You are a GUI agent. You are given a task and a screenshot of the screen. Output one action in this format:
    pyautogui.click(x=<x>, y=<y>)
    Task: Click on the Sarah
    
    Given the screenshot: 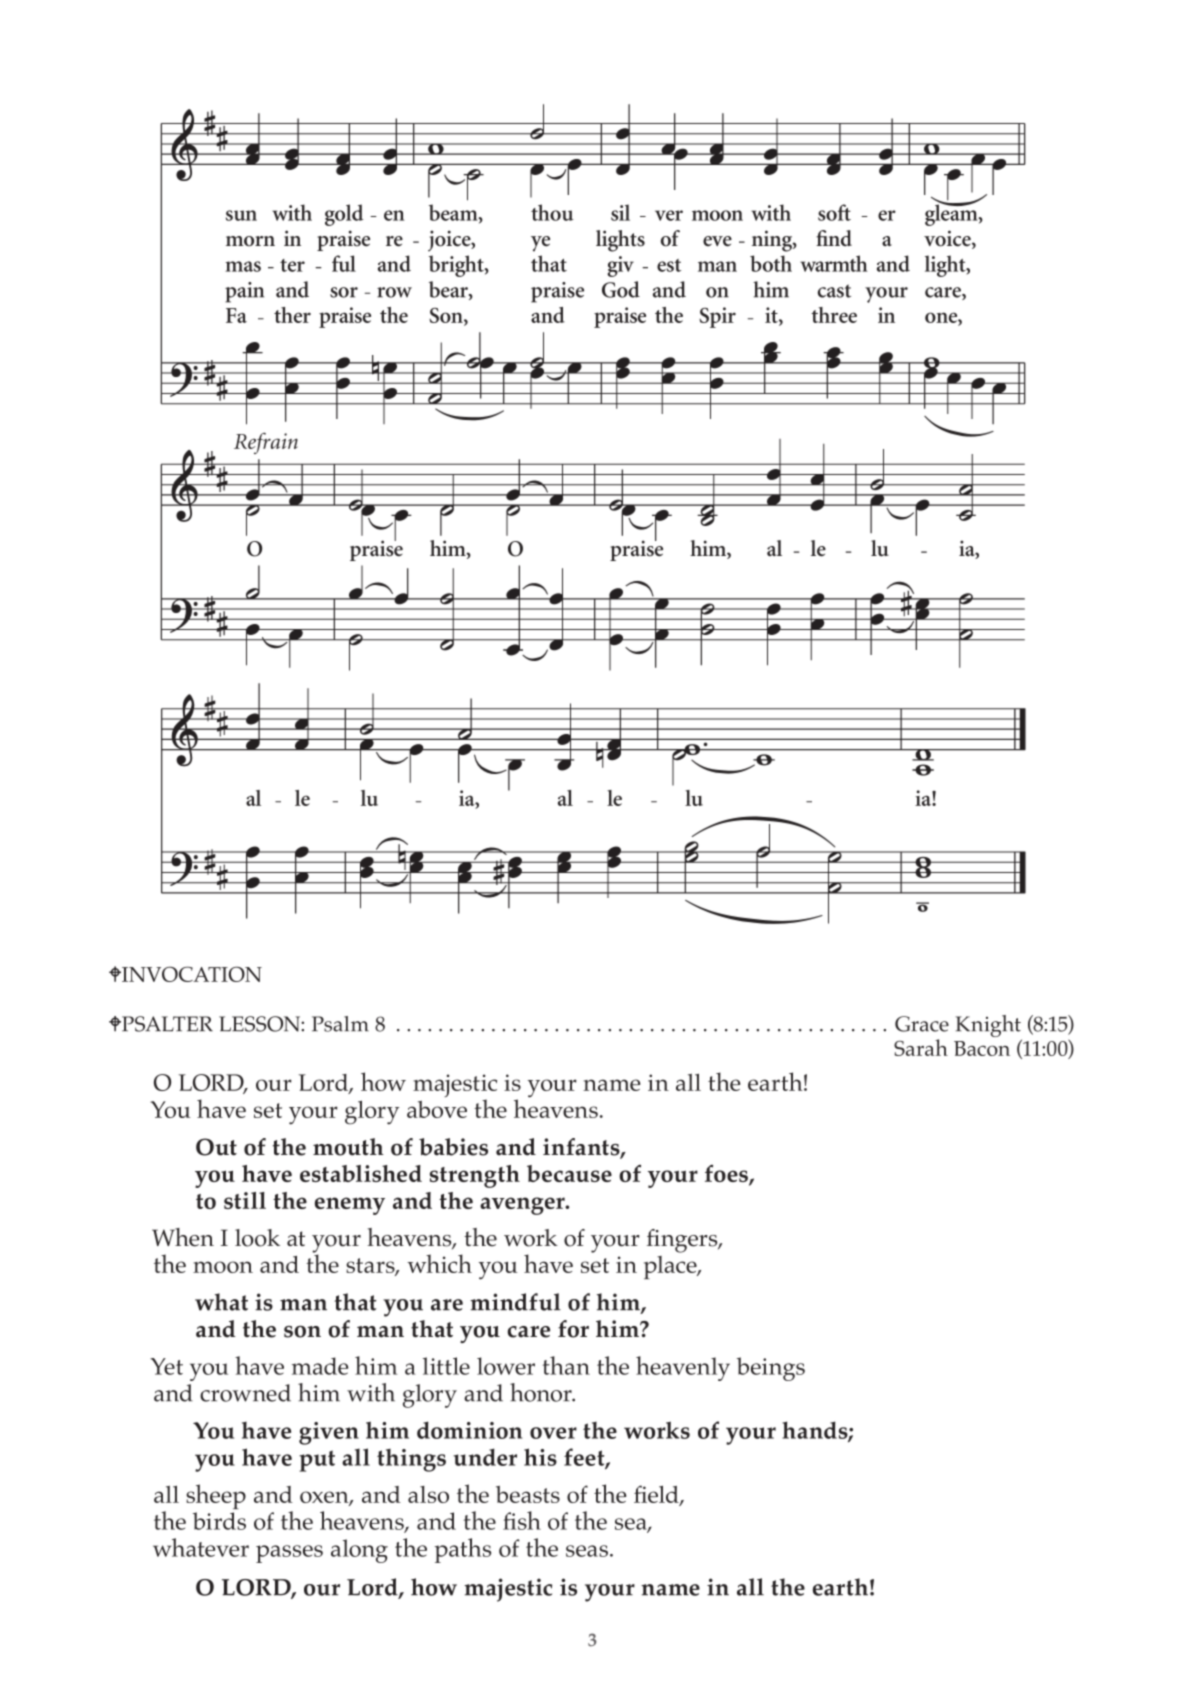 What is the action you would take?
    pyautogui.click(x=921, y=1047)
